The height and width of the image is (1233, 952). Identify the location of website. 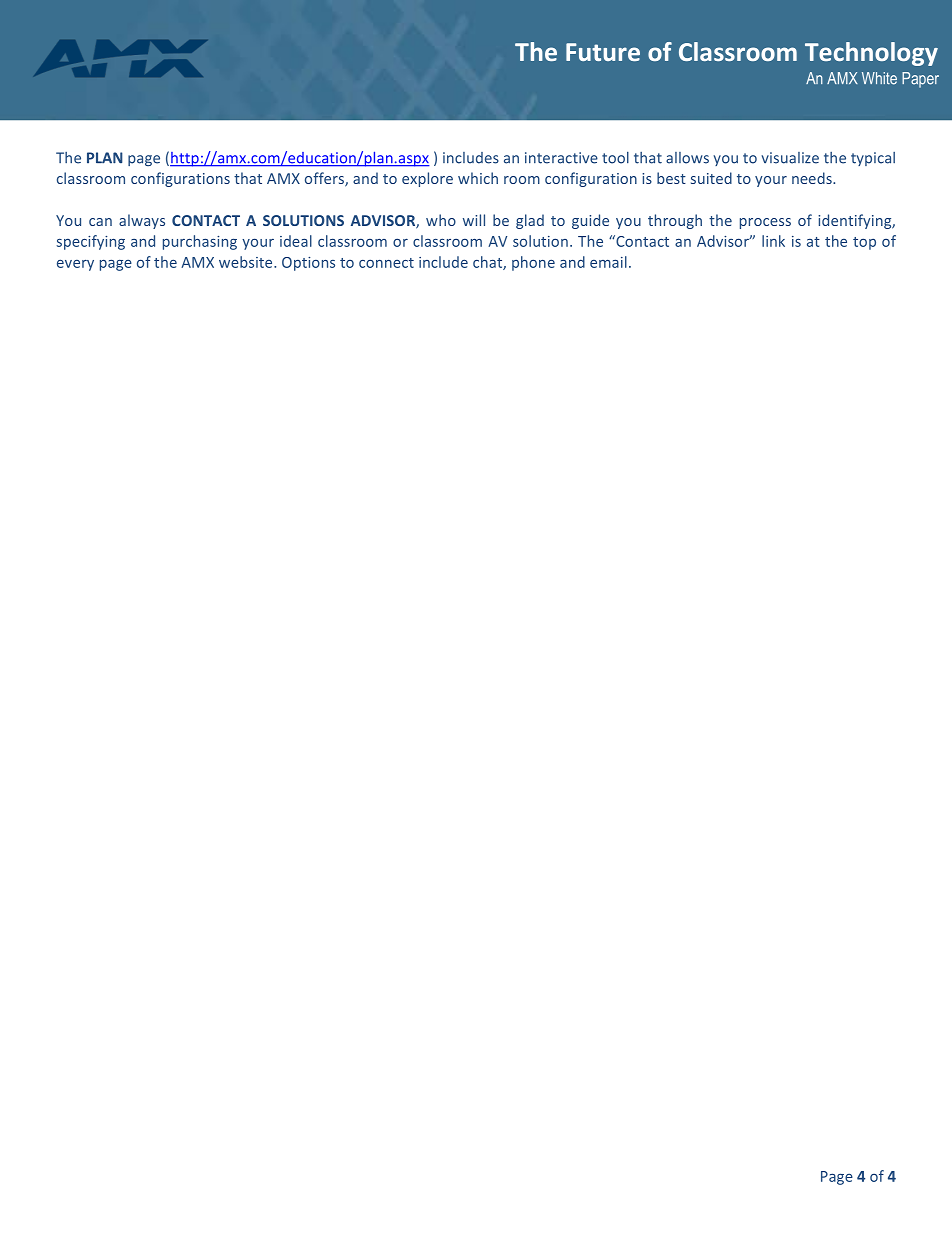
(247, 262).
